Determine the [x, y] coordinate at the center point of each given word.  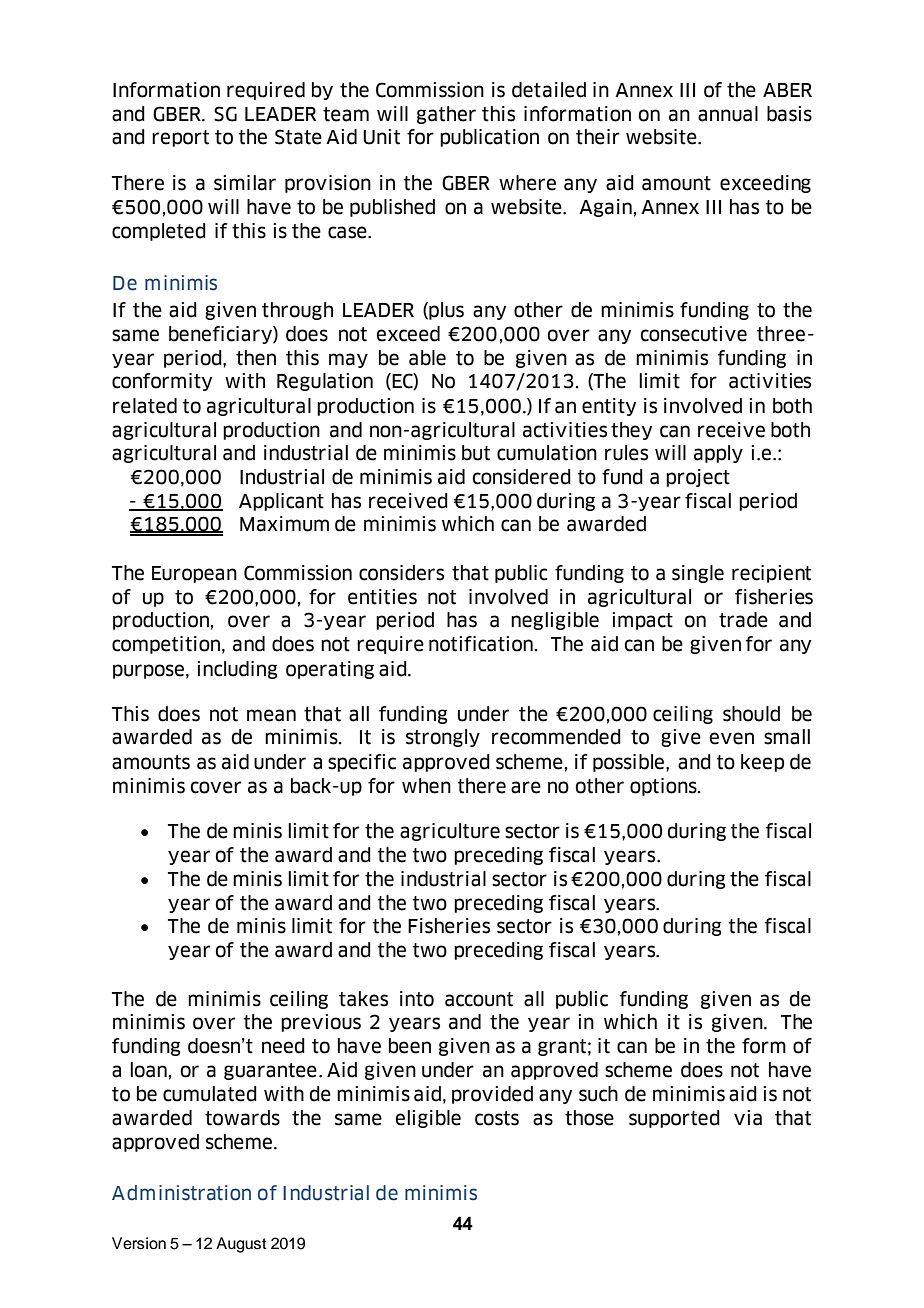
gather [446, 115]
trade [743, 620]
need [283, 1046]
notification [482, 644]
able [427, 358]
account [479, 999]
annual [728, 114]
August [241, 1245]
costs [497, 1118]
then [256, 358]
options [664, 787]
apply [718, 454]
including [238, 670]
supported [674, 1119]
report [180, 138]
